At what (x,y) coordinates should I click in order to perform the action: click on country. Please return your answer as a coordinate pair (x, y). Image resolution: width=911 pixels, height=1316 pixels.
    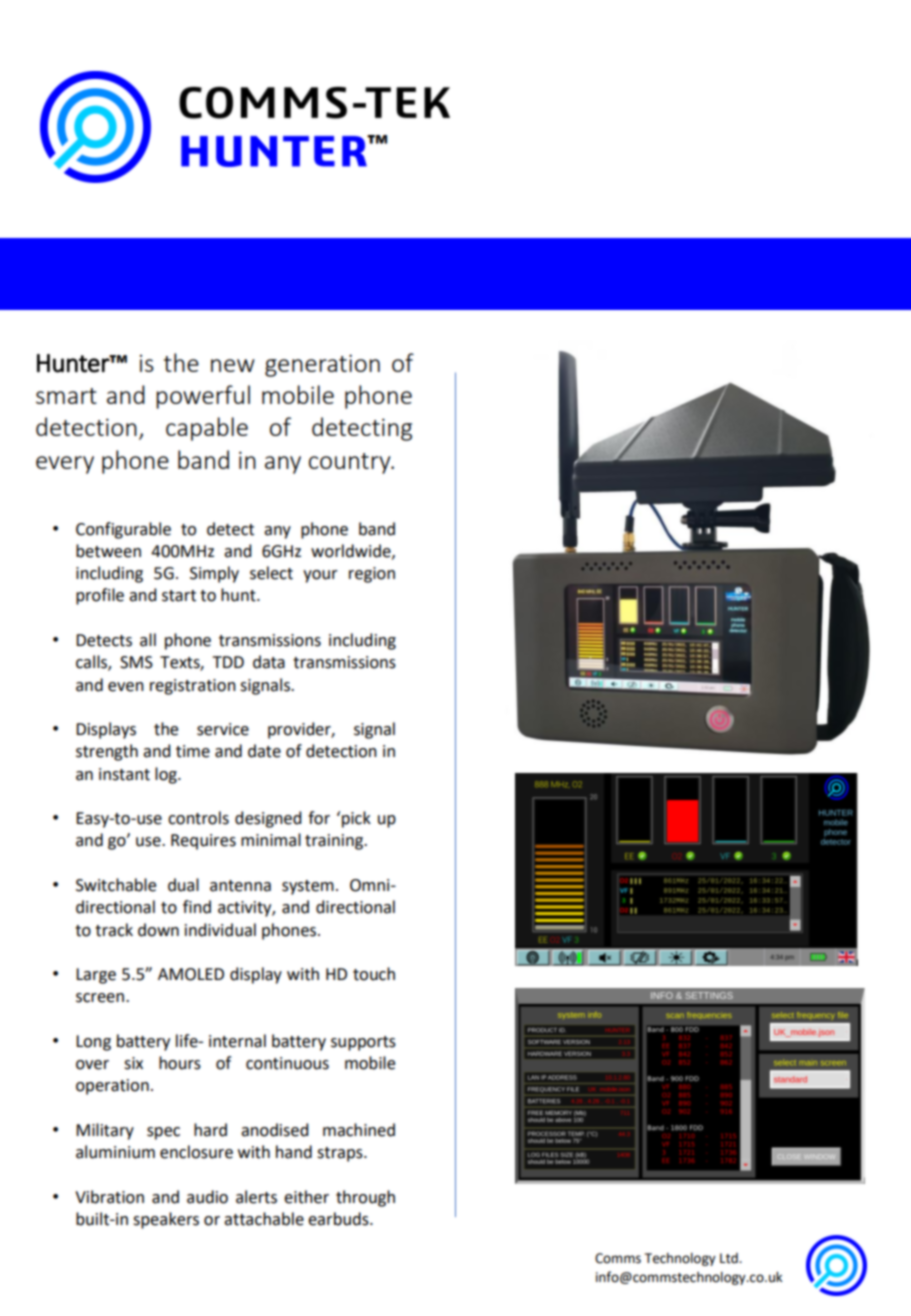
    Looking at the image, I should click on (351, 463).
